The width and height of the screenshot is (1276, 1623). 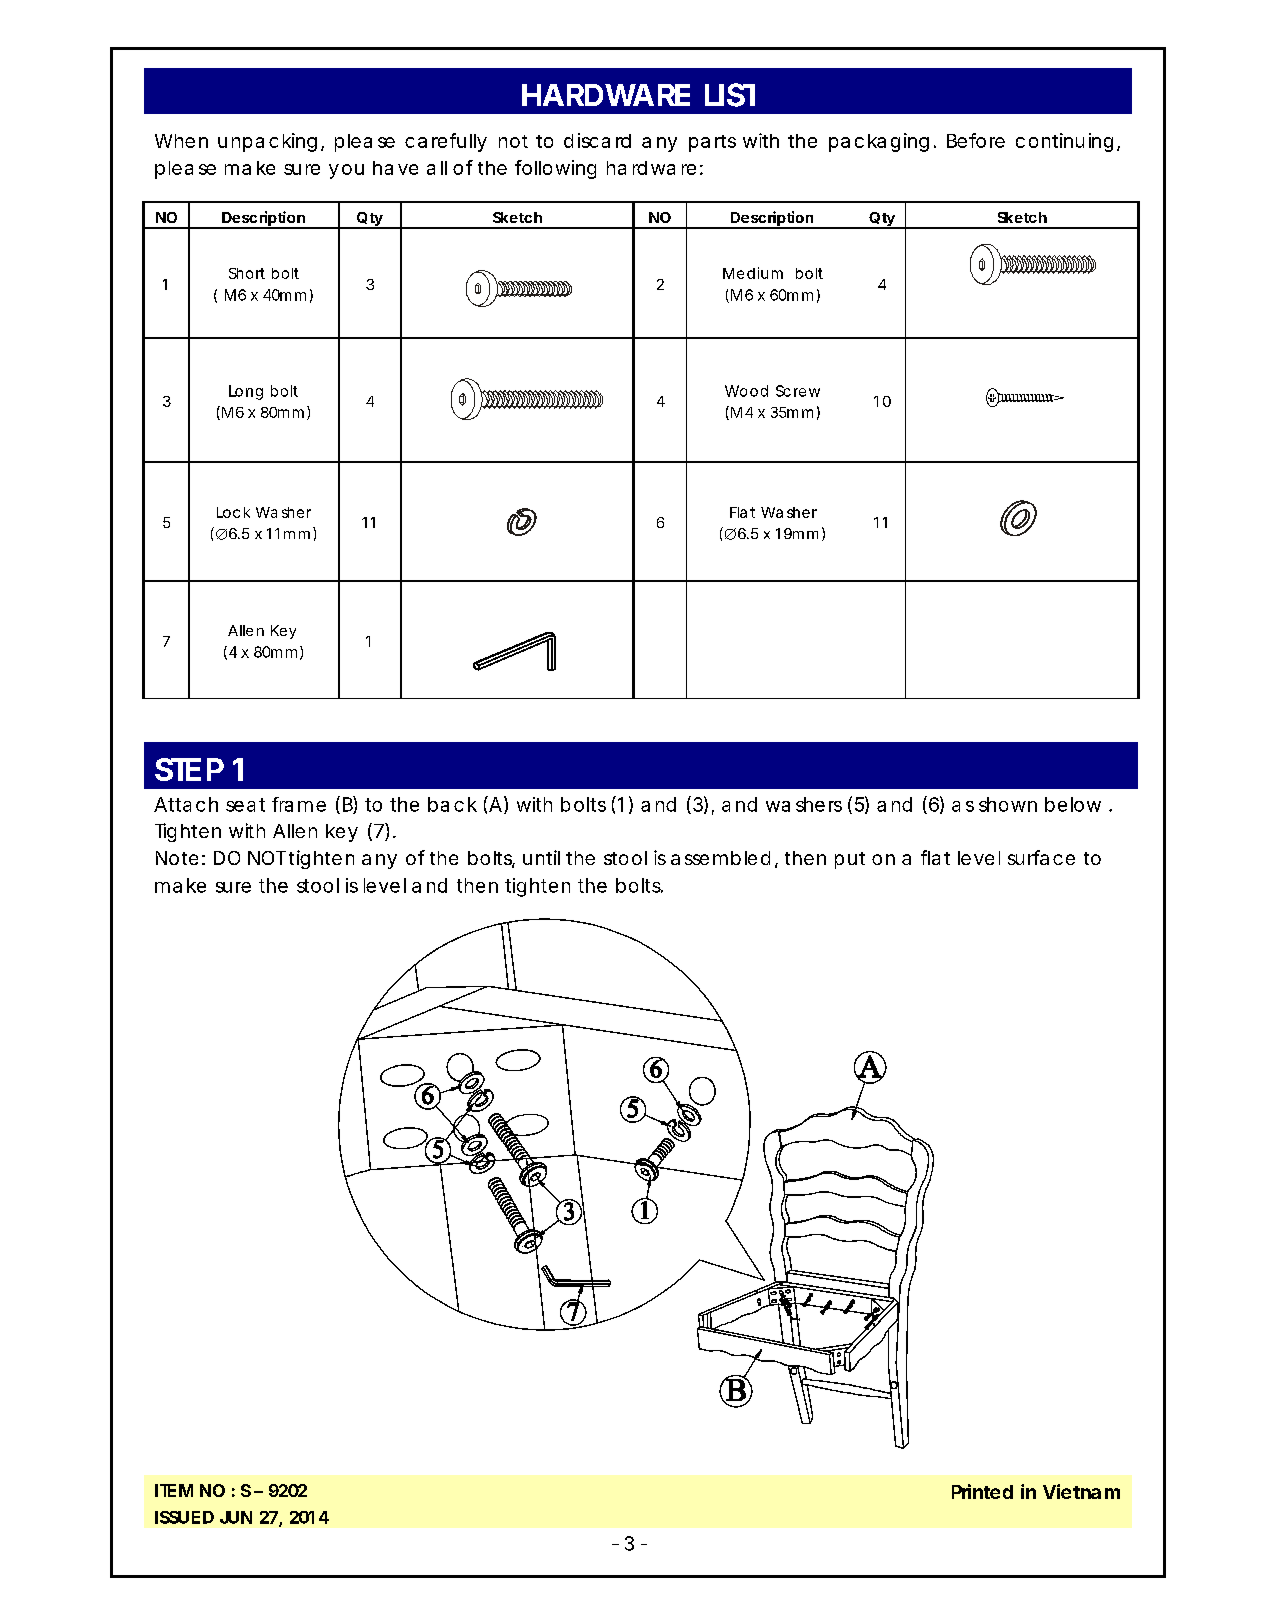 What do you see at coordinates (982, 1491) in the screenshot?
I see `Printed` at bounding box center [982, 1491].
